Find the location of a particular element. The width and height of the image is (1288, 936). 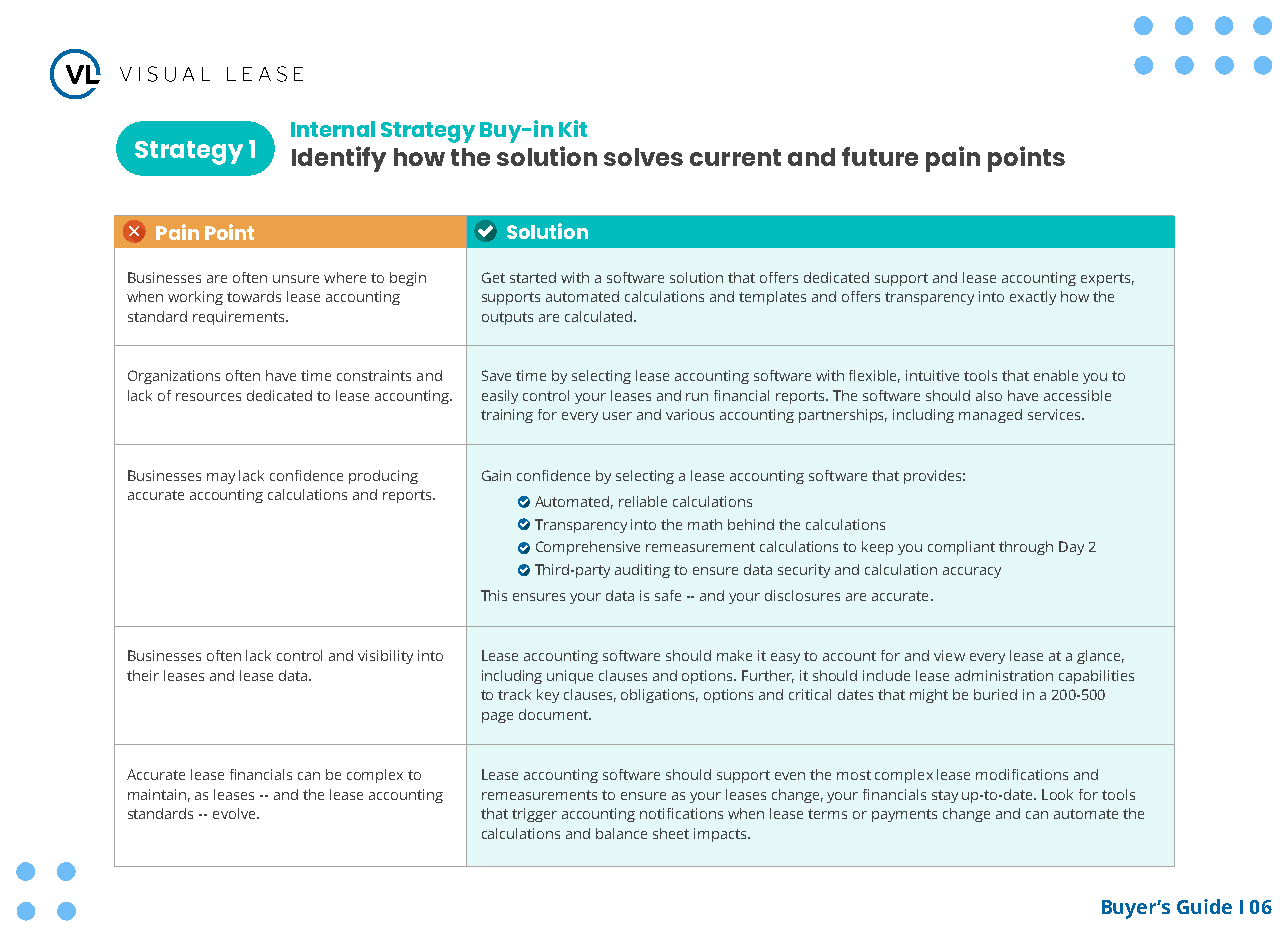

solves is located at coordinates (643, 157).
